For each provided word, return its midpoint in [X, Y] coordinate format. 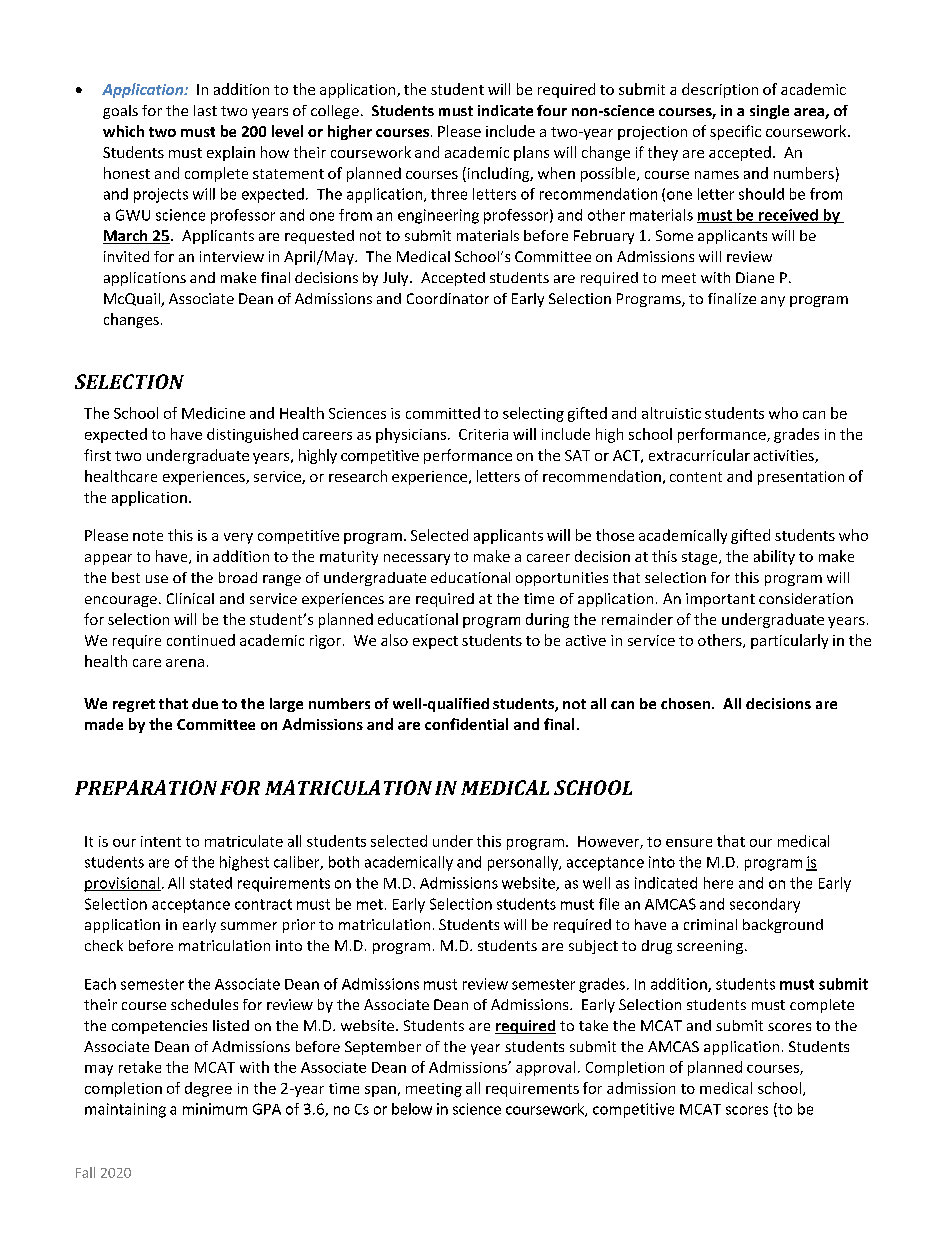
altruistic [671, 413]
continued [201, 640]
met [370, 904]
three [449, 194]
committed [443, 413]
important [720, 600]
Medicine [213, 413]
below [412, 1109]
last [205, 110]
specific [735, 132]
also [394, 640]
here [718, 883]
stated [211, 883]
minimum [215, 1109]
